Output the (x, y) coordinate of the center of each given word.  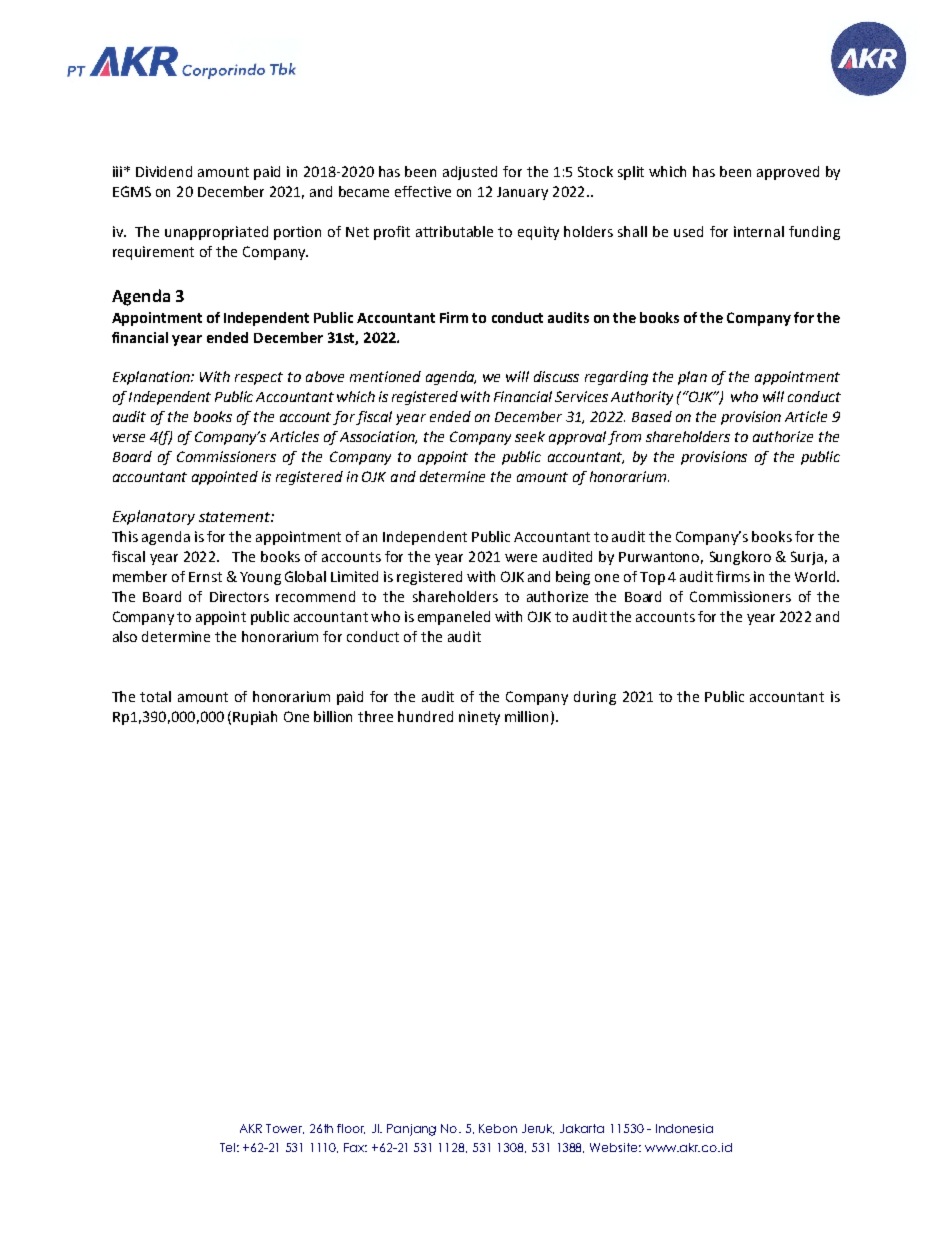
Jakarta (582, 1128)
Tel (227, 1147)
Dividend (164, 171)
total (155, 696)
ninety (479, 718)
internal (759, 231)
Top (652, 578)
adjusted (470, 173)
